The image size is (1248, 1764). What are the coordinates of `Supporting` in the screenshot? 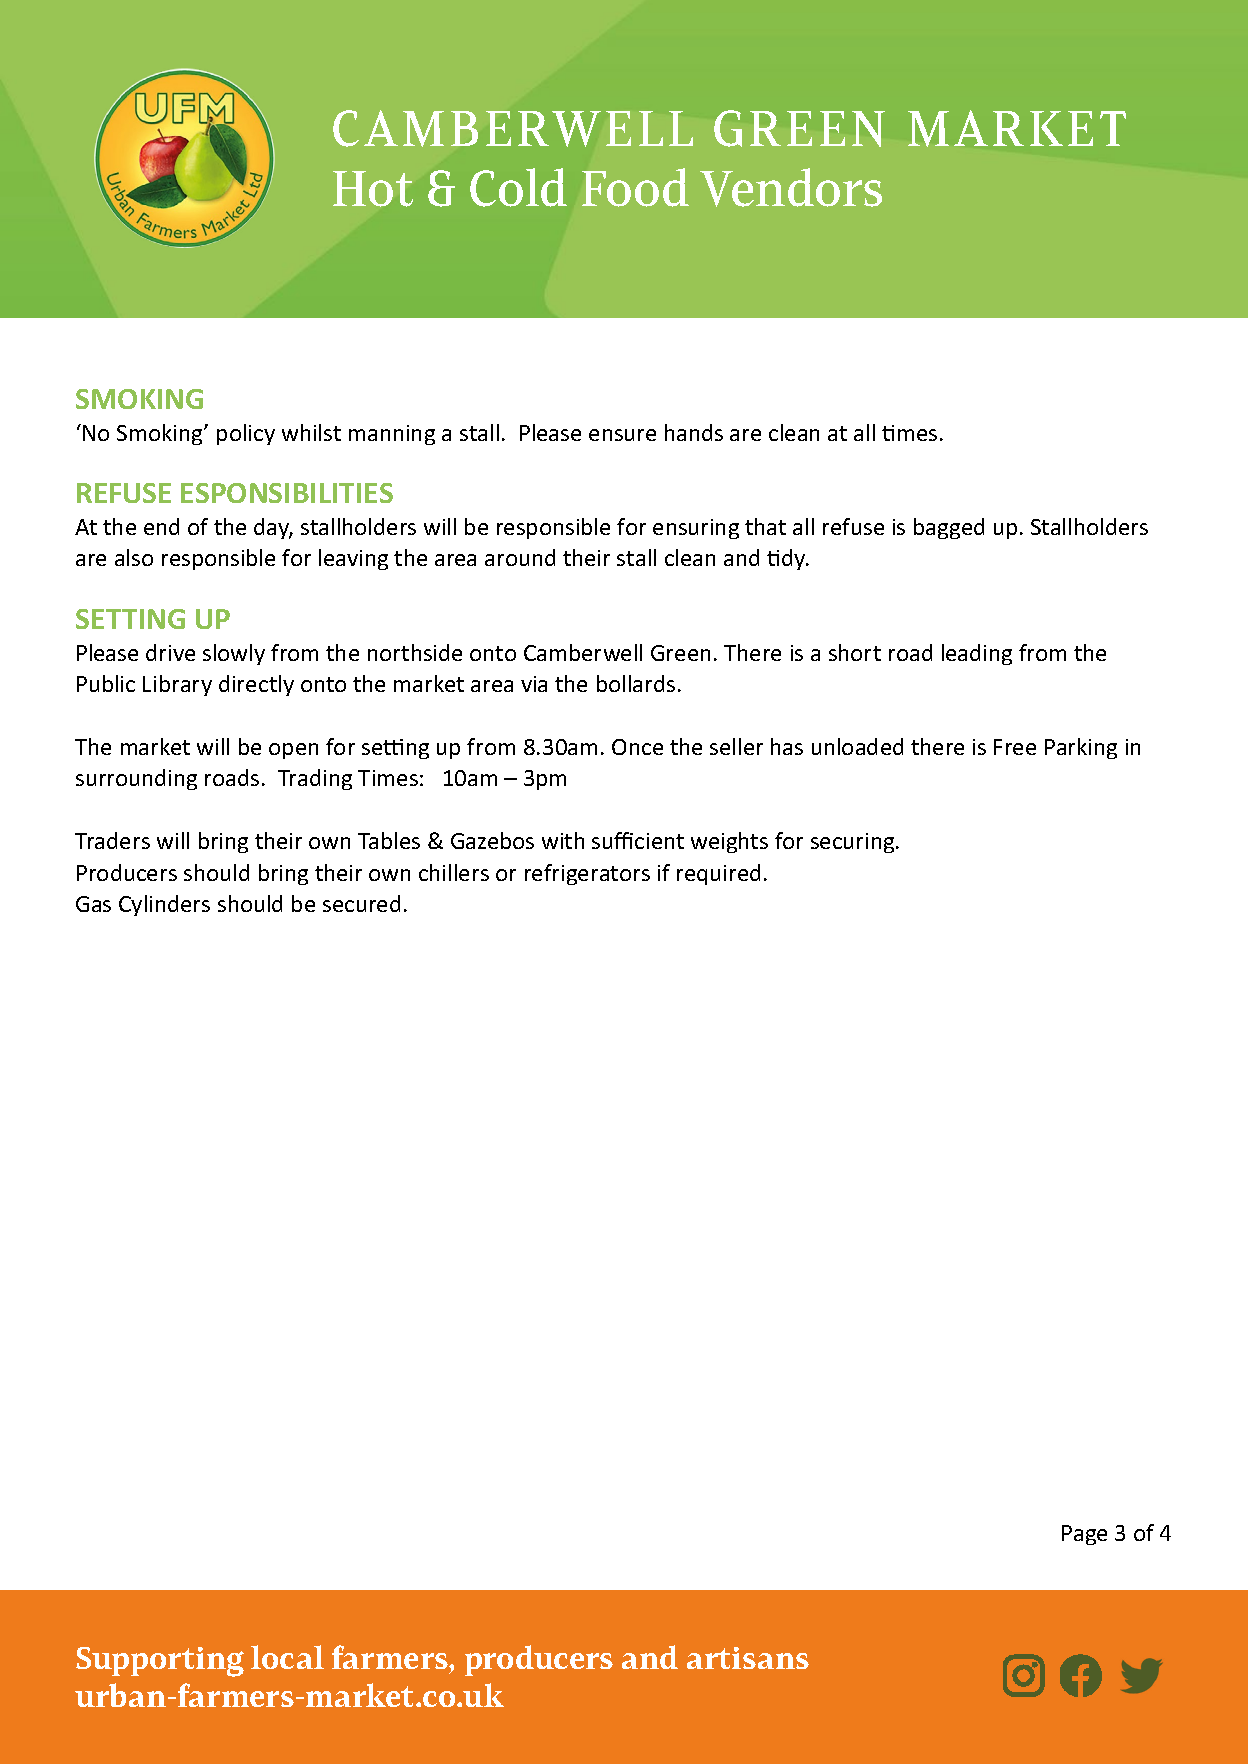 It's located at (160, 1662).
